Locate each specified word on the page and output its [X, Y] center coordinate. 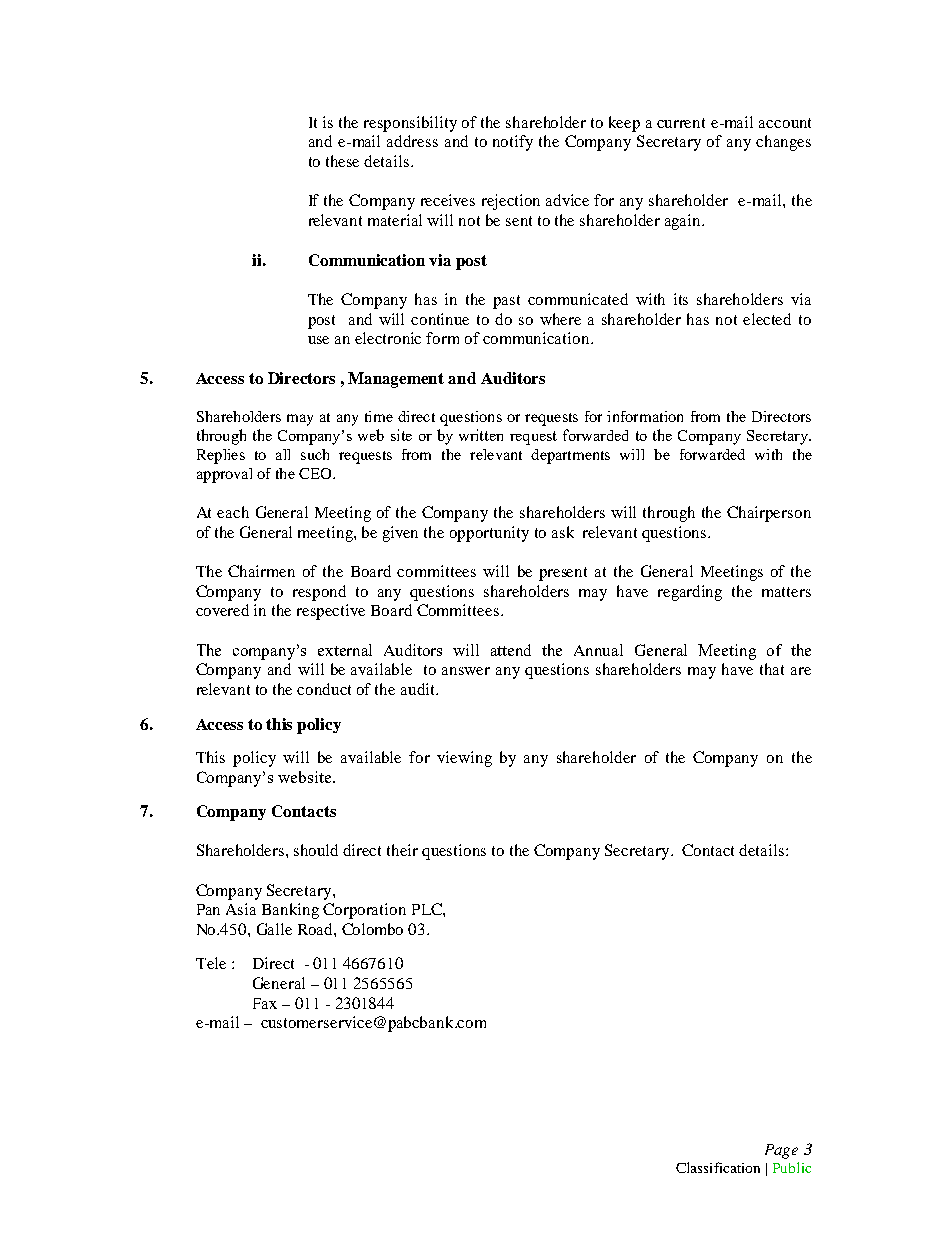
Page [781, 1151]
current [681, 123]
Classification [718, 1167]
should [316, 850]
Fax [265, 1003]
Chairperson [769, 514]
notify [513, 143]
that [772, 669]
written [481, 435]
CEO [316, 473]
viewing [464, 759]
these [342, 161]
